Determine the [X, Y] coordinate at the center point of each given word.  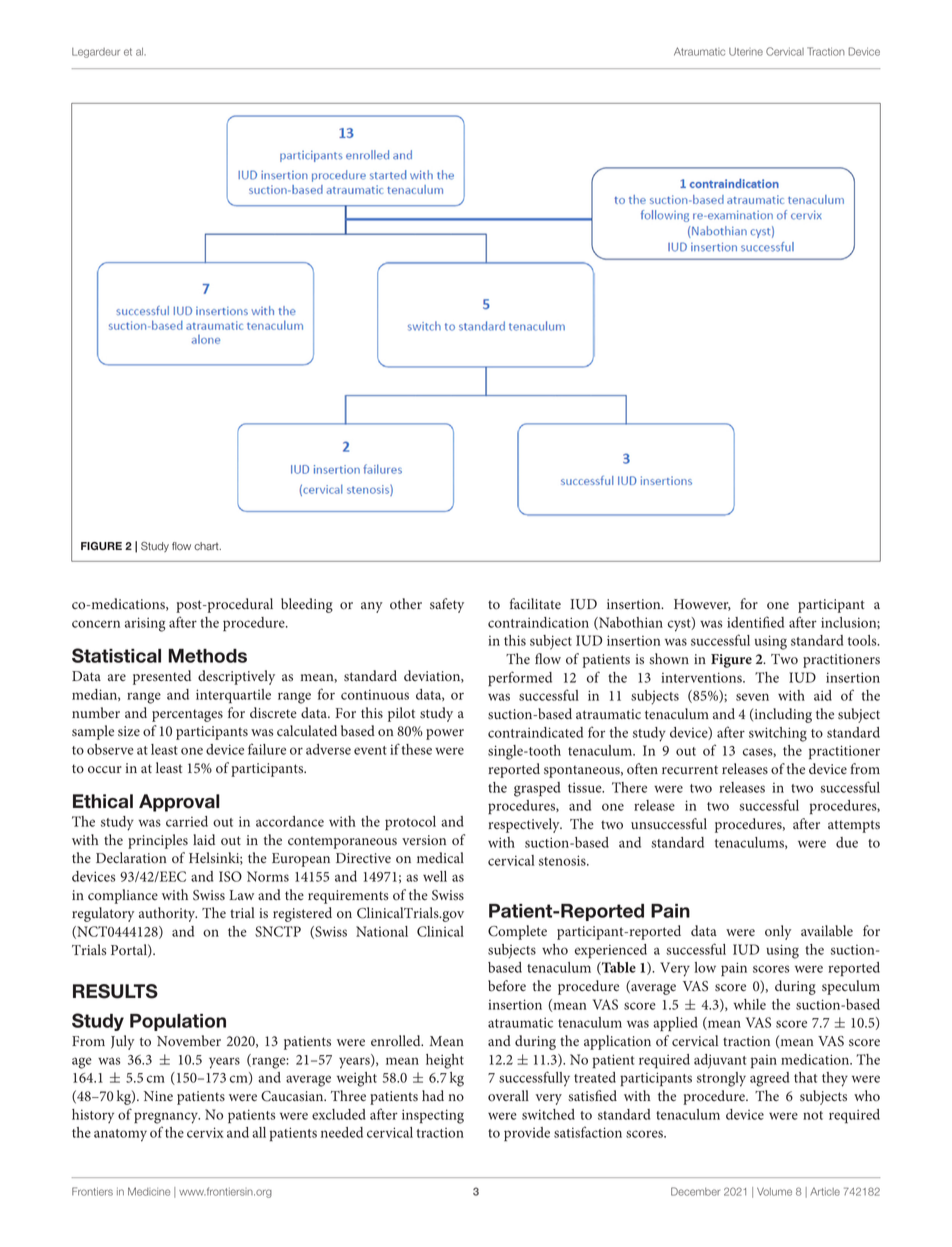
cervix [205, 1132]
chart [207, 546]
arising [145, 624]
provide [527, 1134]
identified [755, 622]
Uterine [746, 52]
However [702, 605]
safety [447, 605]
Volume [774, 1191]
